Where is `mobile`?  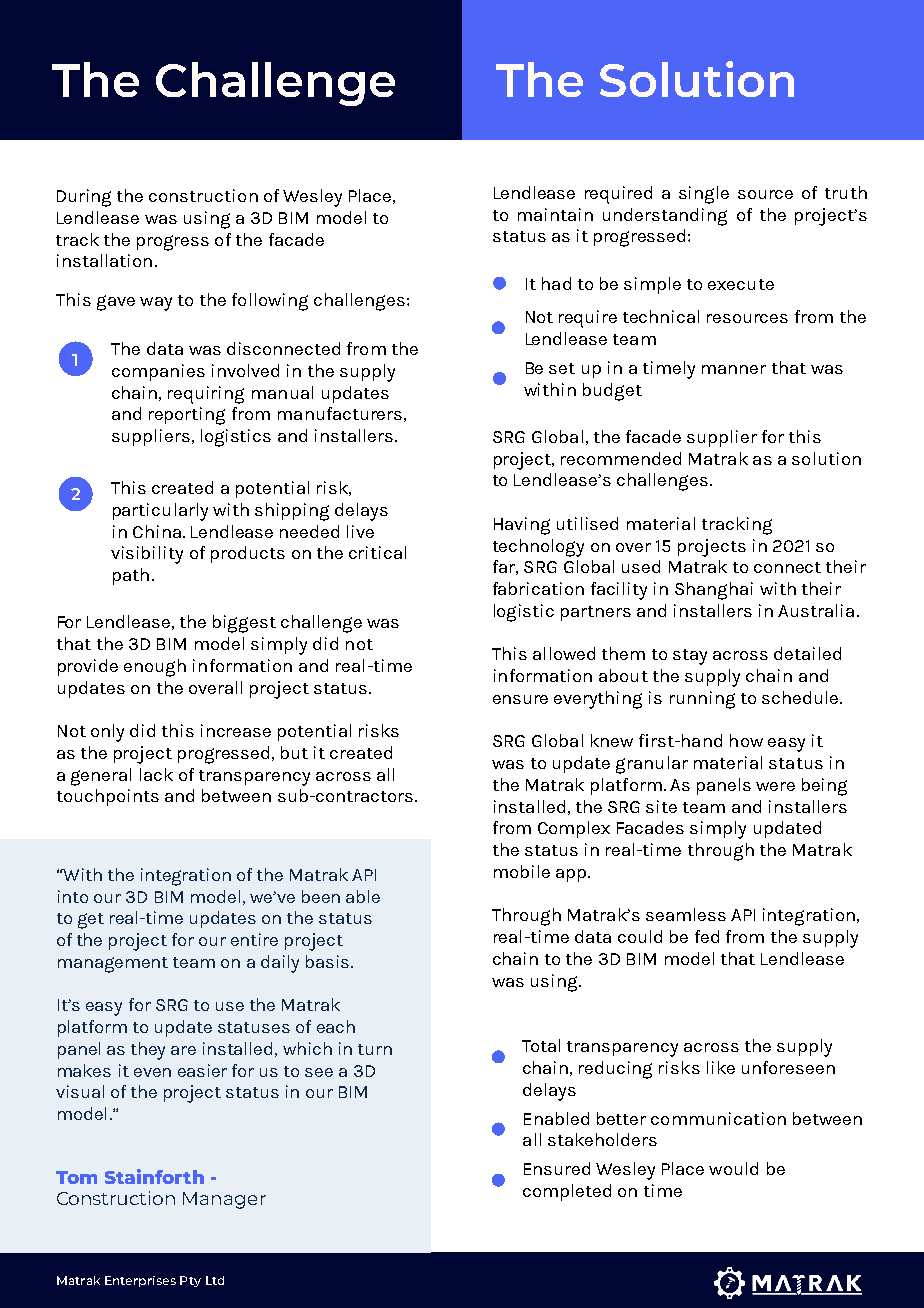
mobile is located at coordinates (522, 871).
